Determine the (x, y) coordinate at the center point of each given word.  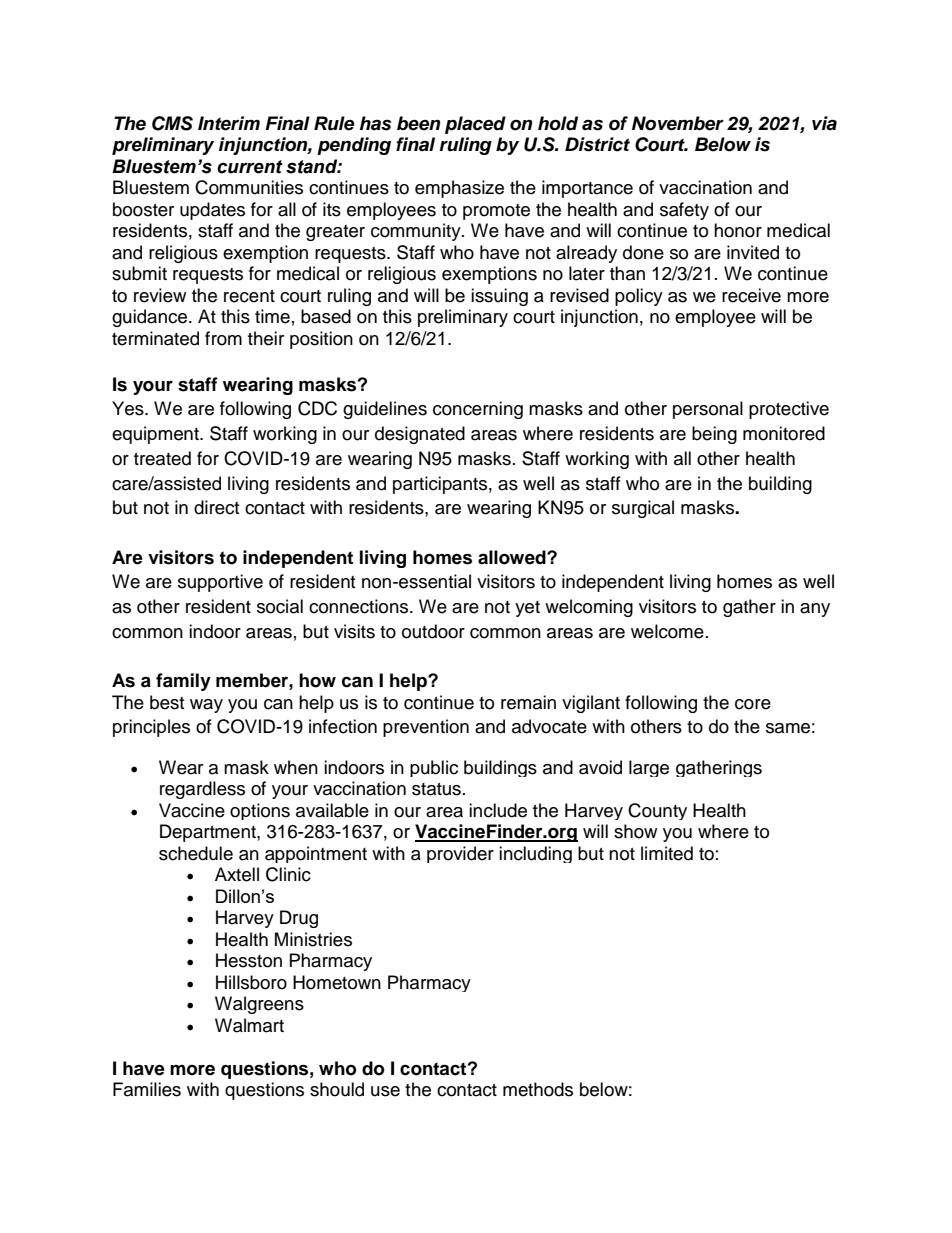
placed (475, 125)
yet (527, 609)
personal (708, 410)
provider (460, 854)
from (223, 338)
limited (667, 853)
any (815, 610)
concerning (478, 410)
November (678, 123)
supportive (220, 583)
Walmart (249, 1025)
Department (209, 833)
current (250, 167)
